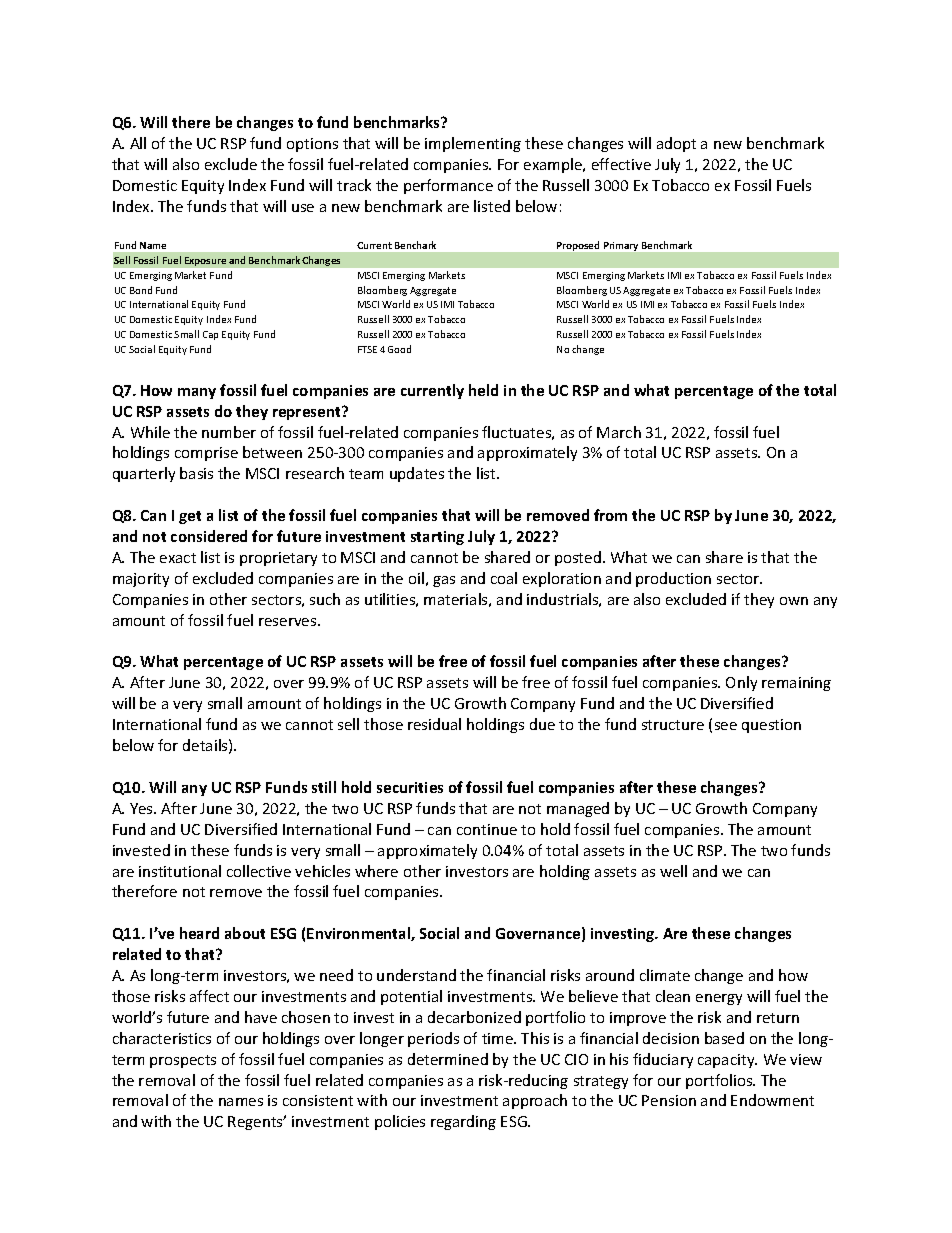  I want to click on majority, so click(141, 580).
